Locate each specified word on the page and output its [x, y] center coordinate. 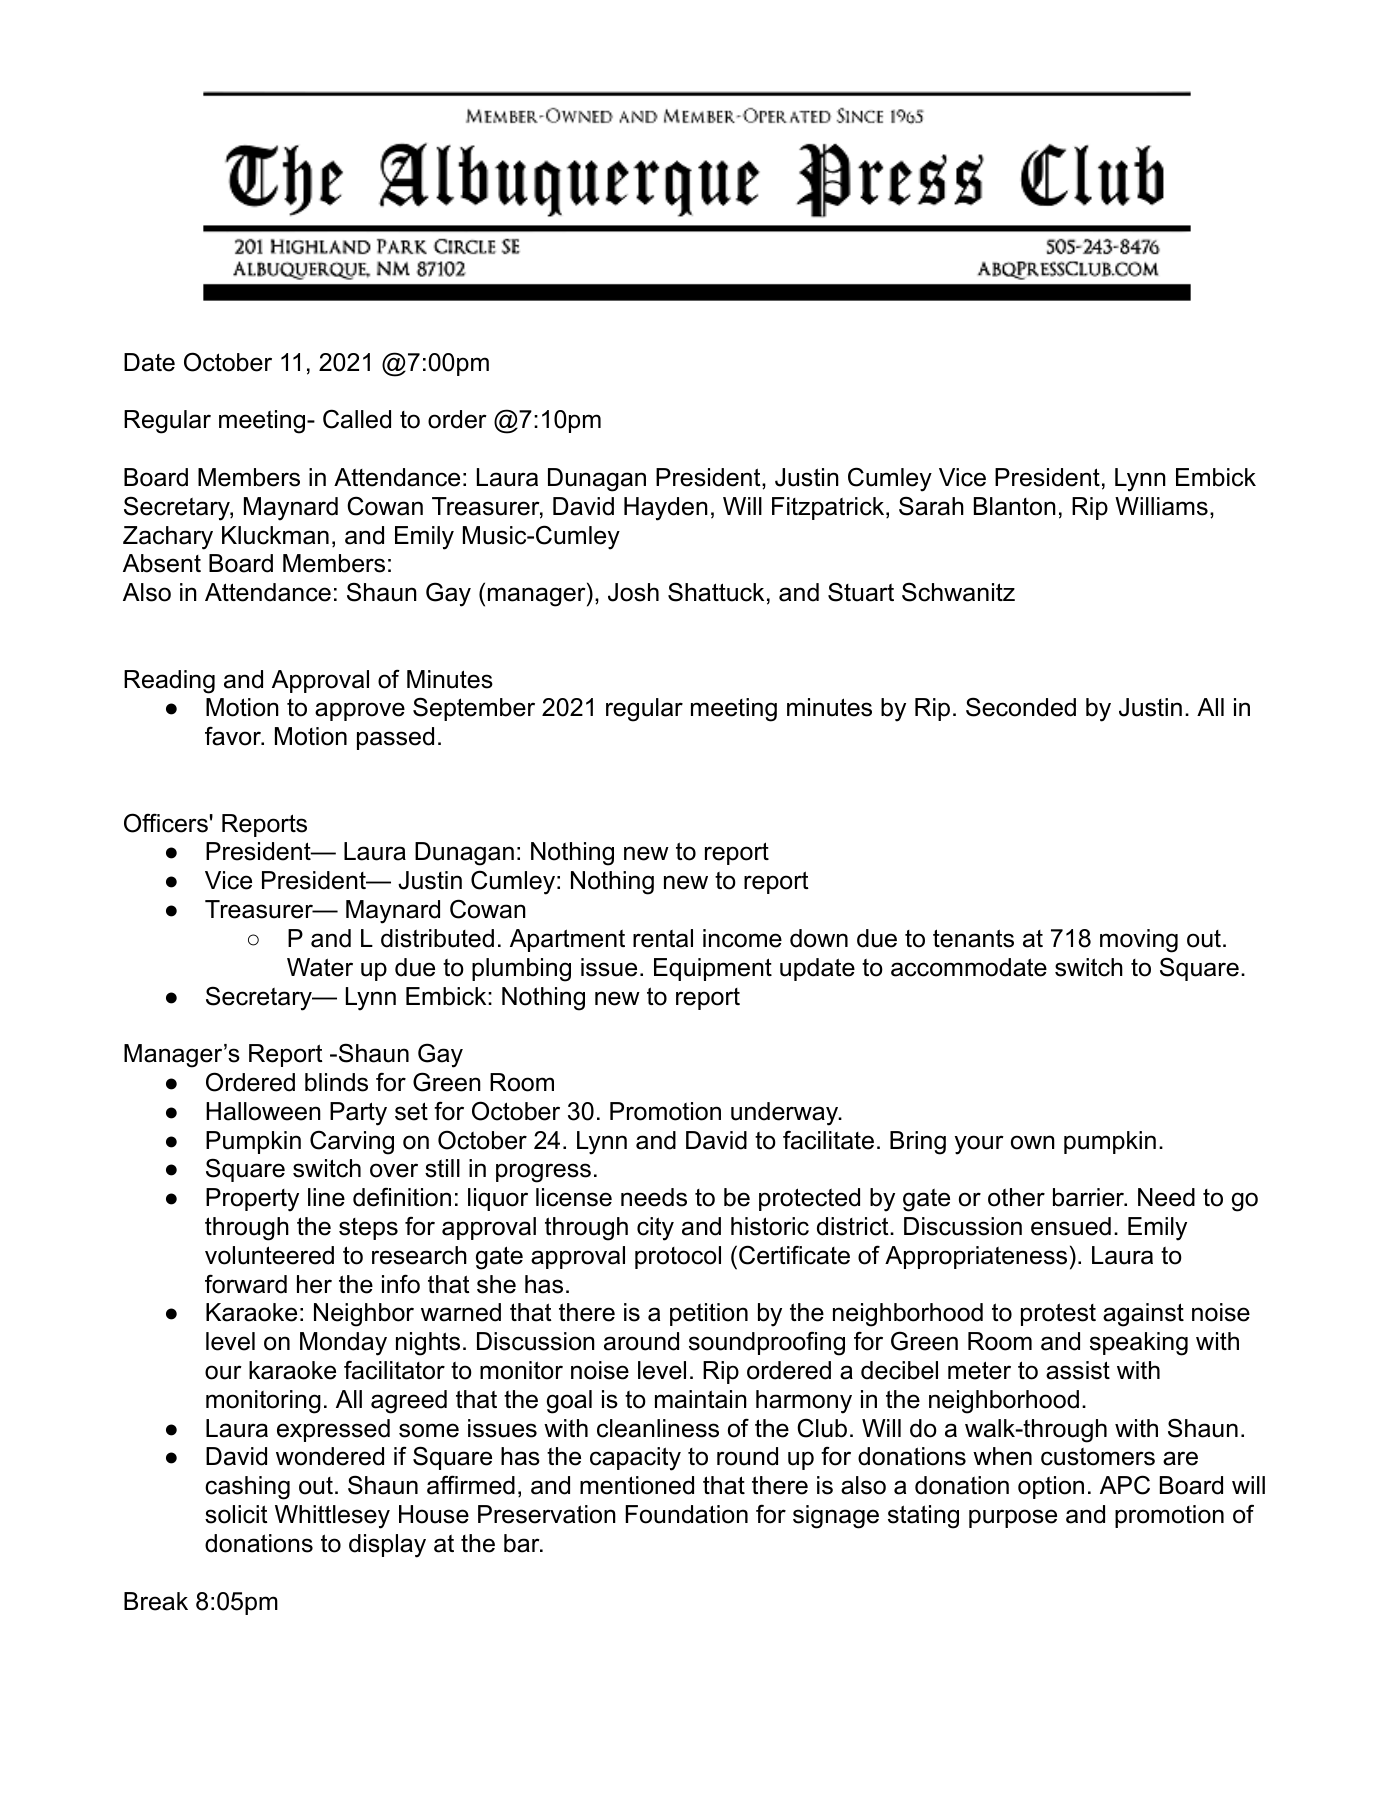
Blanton [1015, 506]
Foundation [686, 1514]
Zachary [168, 538]
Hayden [666, 509]
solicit [236, 1514]
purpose [1013, 1518]
